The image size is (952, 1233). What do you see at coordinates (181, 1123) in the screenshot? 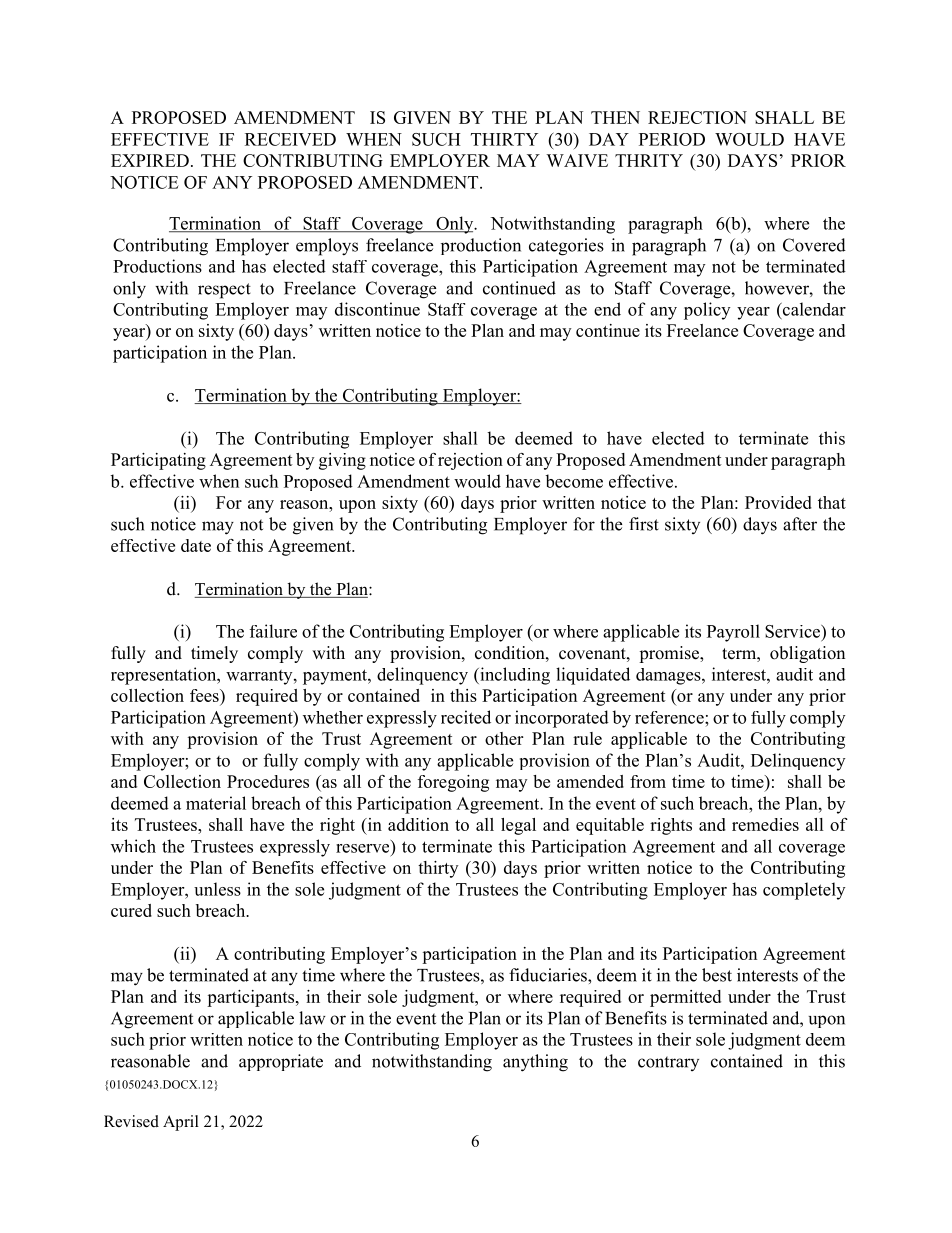
I see `April` at bounding box center [181, 1123].
